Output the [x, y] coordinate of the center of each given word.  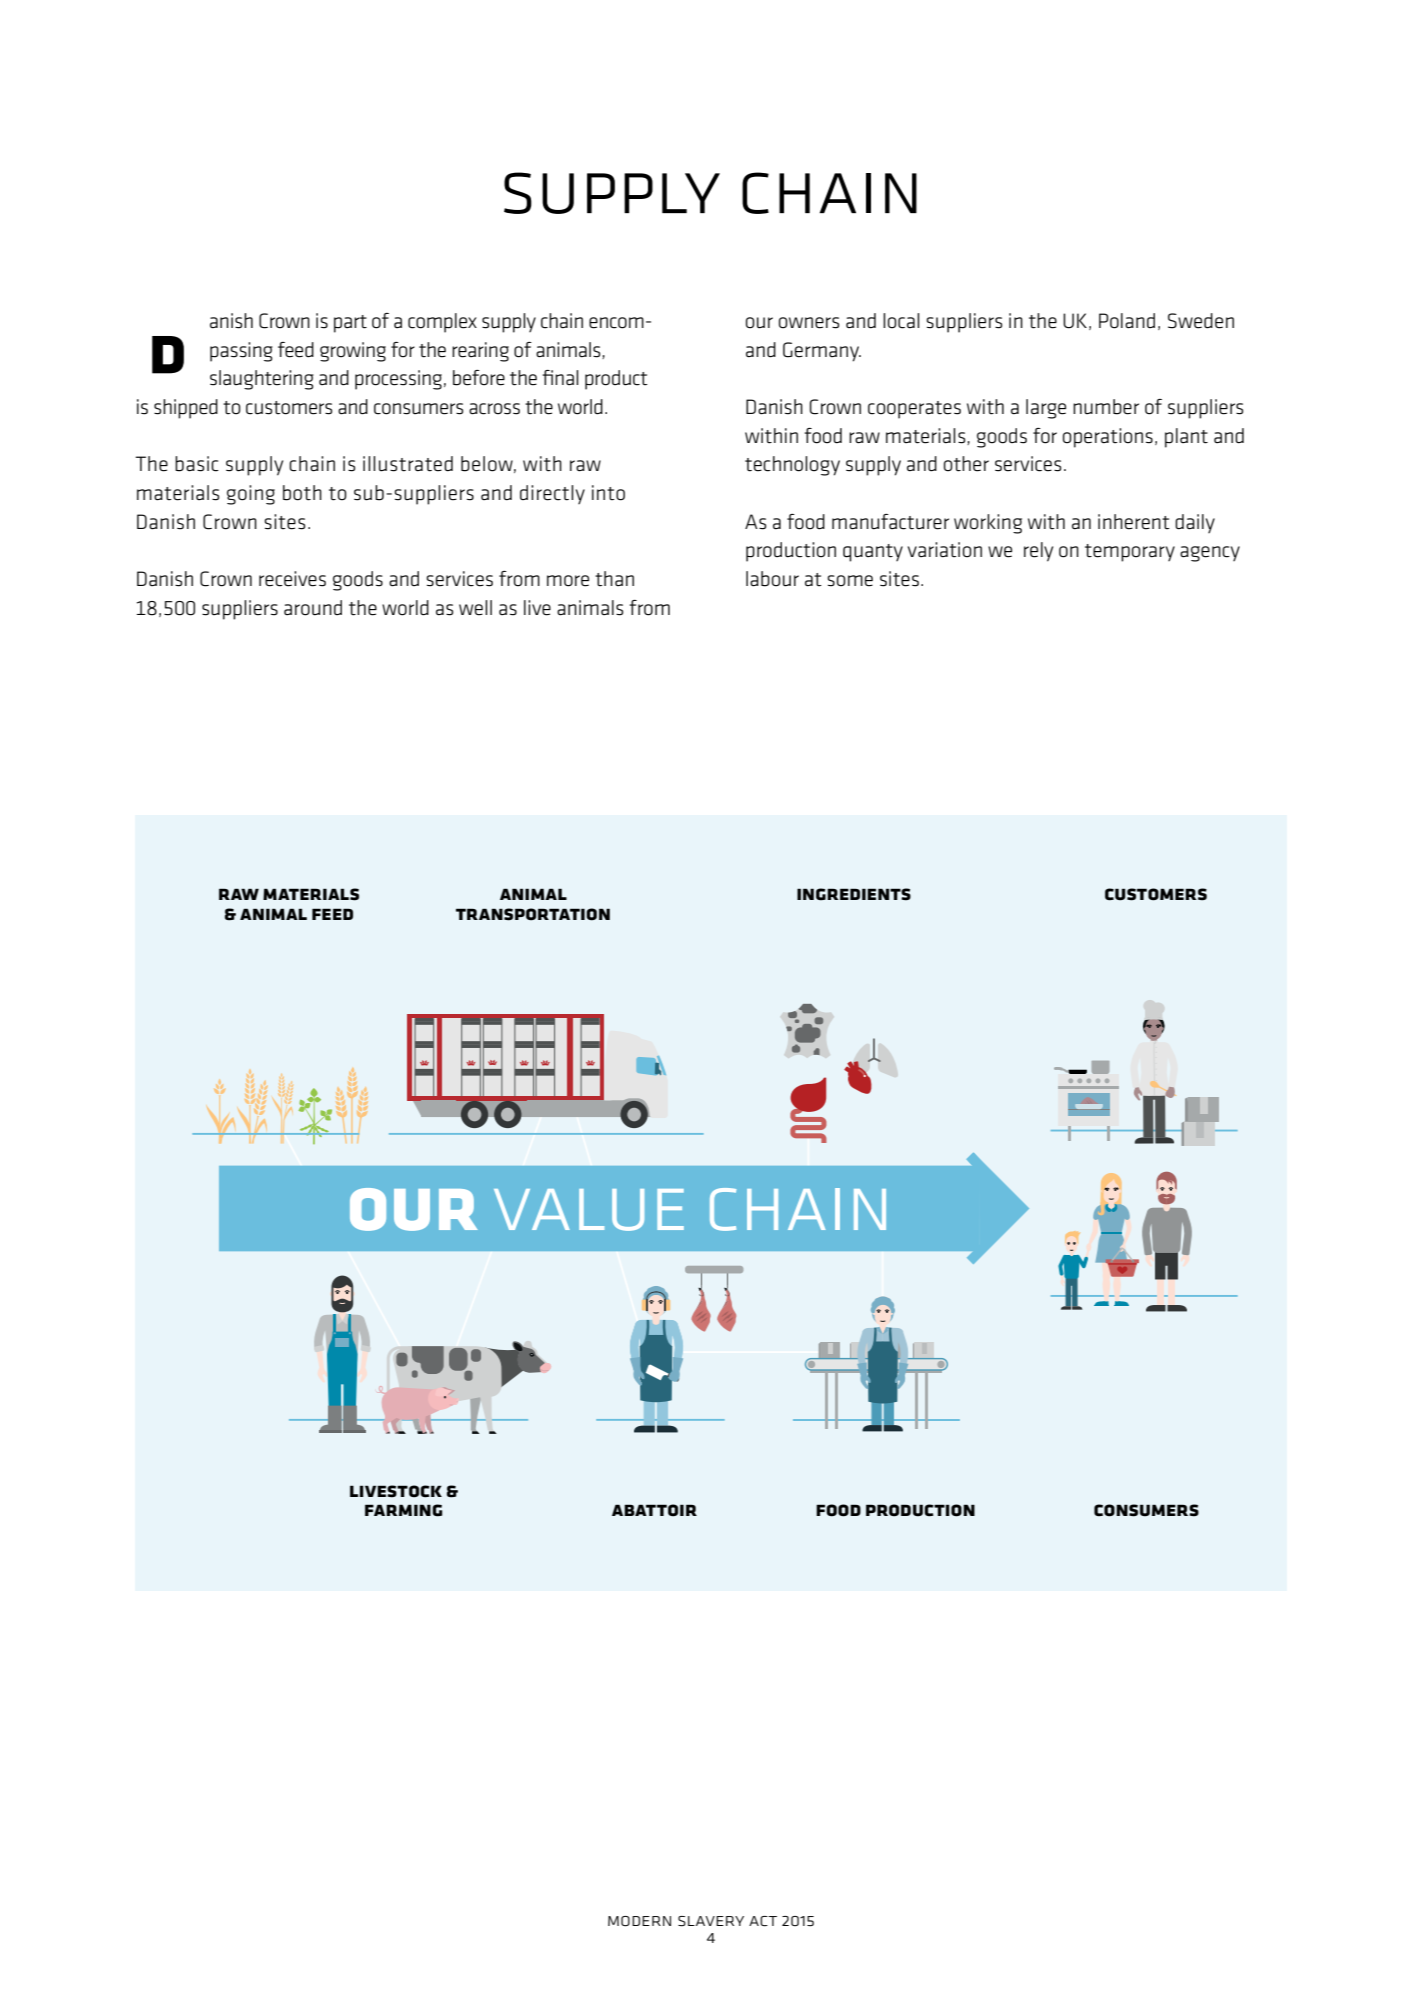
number [1106, 407]
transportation [533, 914]
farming [403, 1510]
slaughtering [262, 380]
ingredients [854, 894]
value [589, 1210]
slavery [711, 1921]
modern [639, 1921]
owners [809, 323]
